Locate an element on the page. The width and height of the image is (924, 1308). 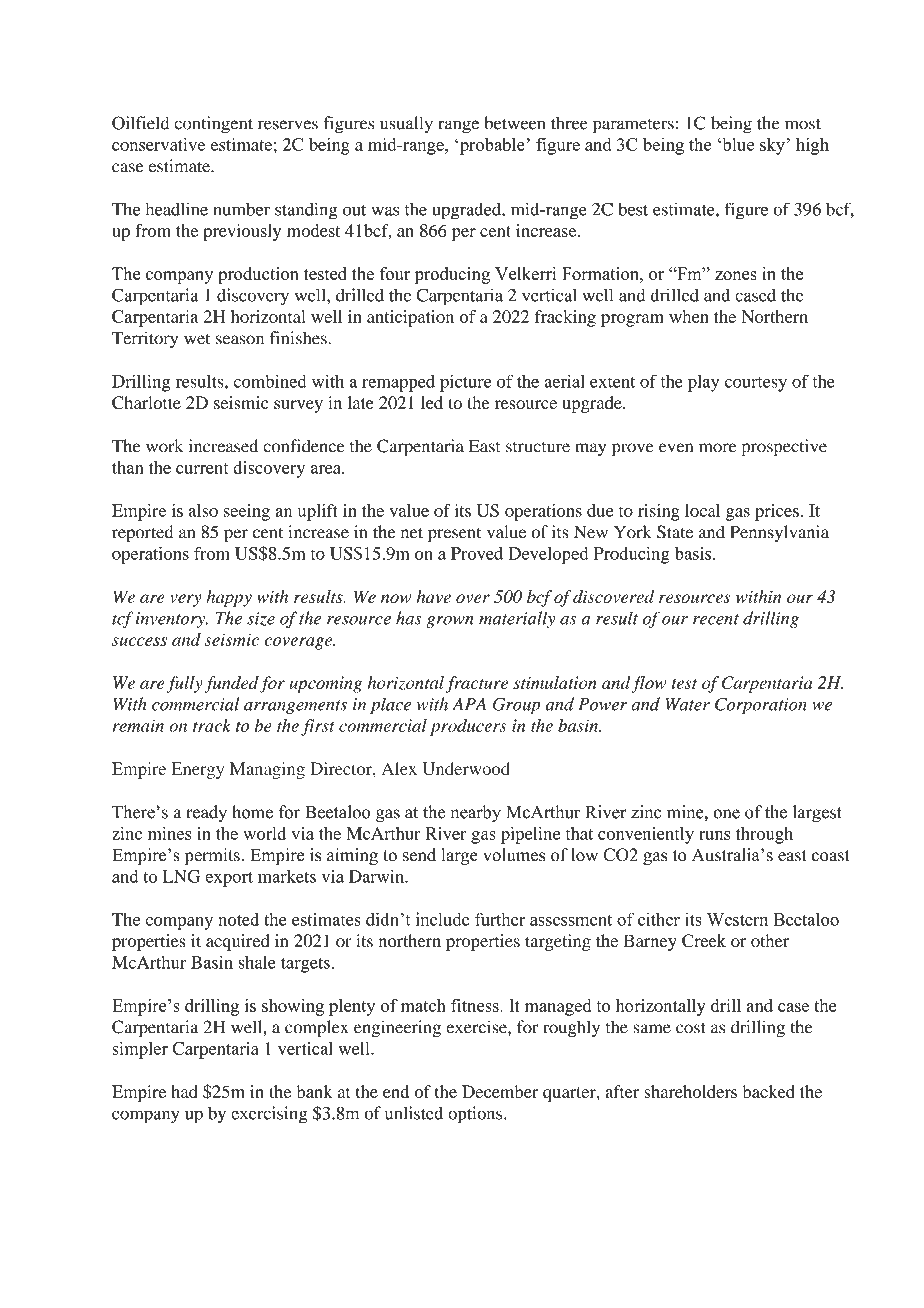
contingent is located at coordinates (213, 125).
